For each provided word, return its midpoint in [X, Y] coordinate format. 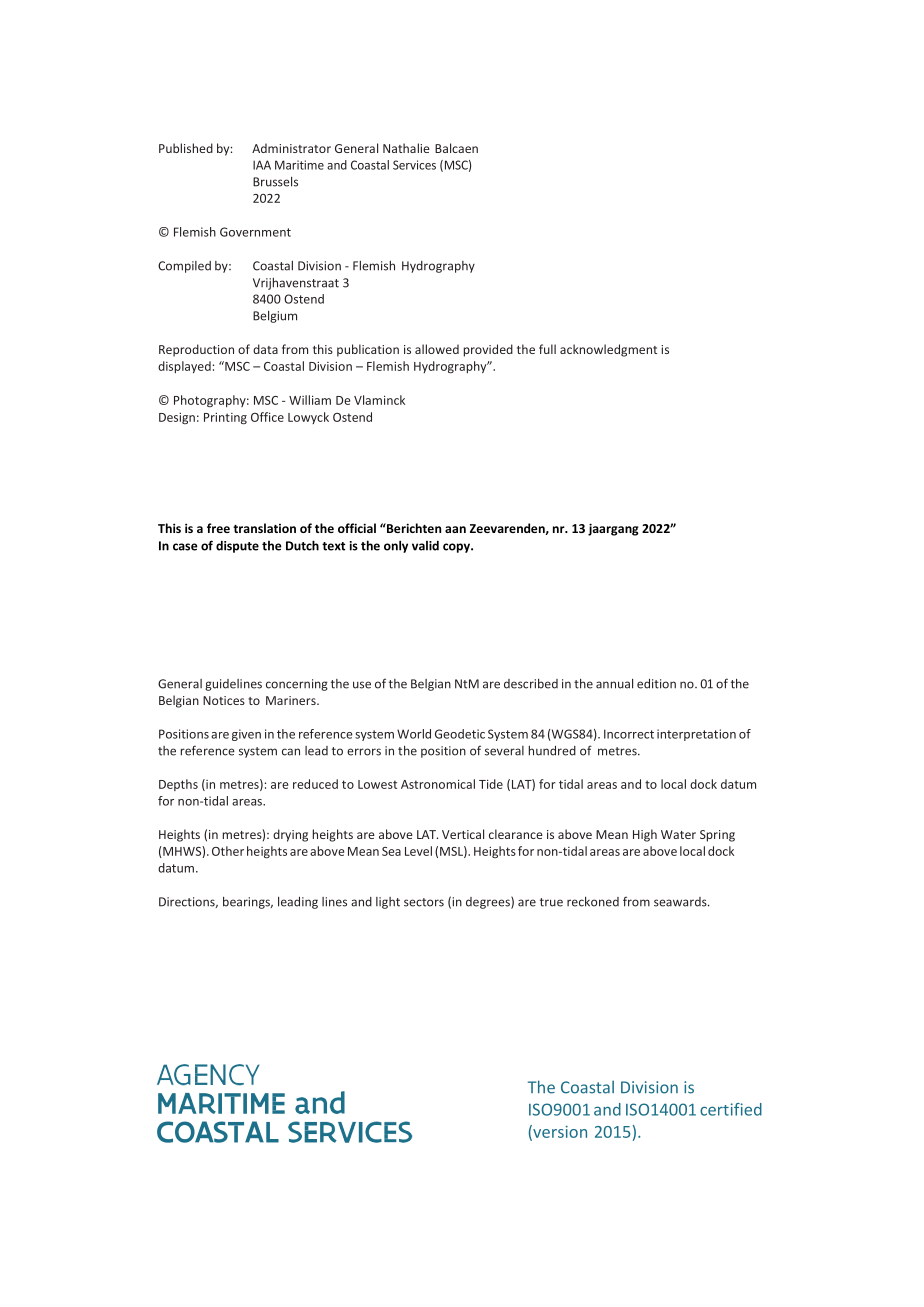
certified [731, 1109]
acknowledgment [608, 350]
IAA [262, 165]
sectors [424, 902]
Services [414, 165]
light [388, 903]
